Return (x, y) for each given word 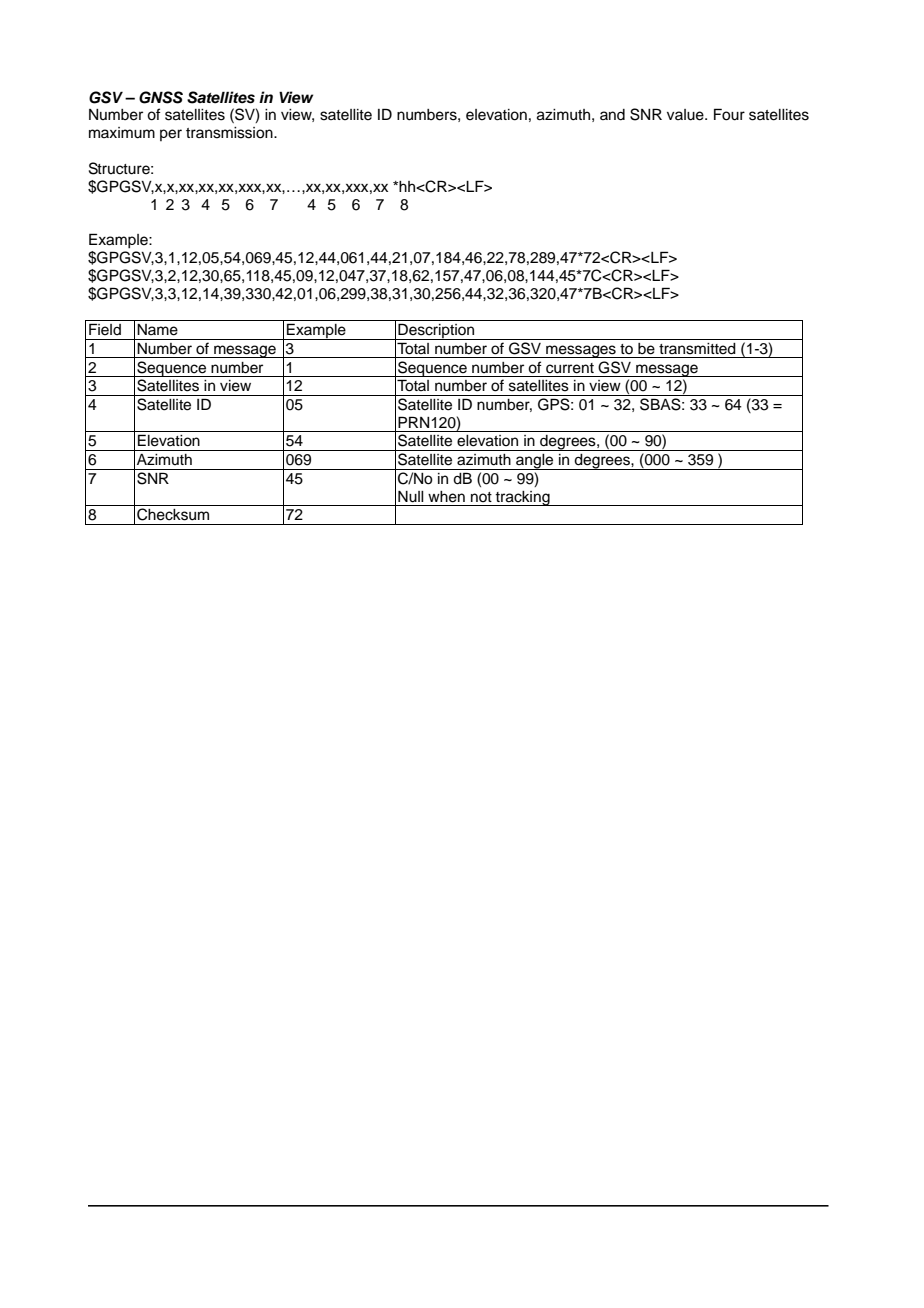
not (481, 497)
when (446, 497)
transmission (230, 133)
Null (411, 497)
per (171, 135)
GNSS (161, 97)
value (686, 115)
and (612, 115)
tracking (523, 498)
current (570, 368)
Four (729, 114)
